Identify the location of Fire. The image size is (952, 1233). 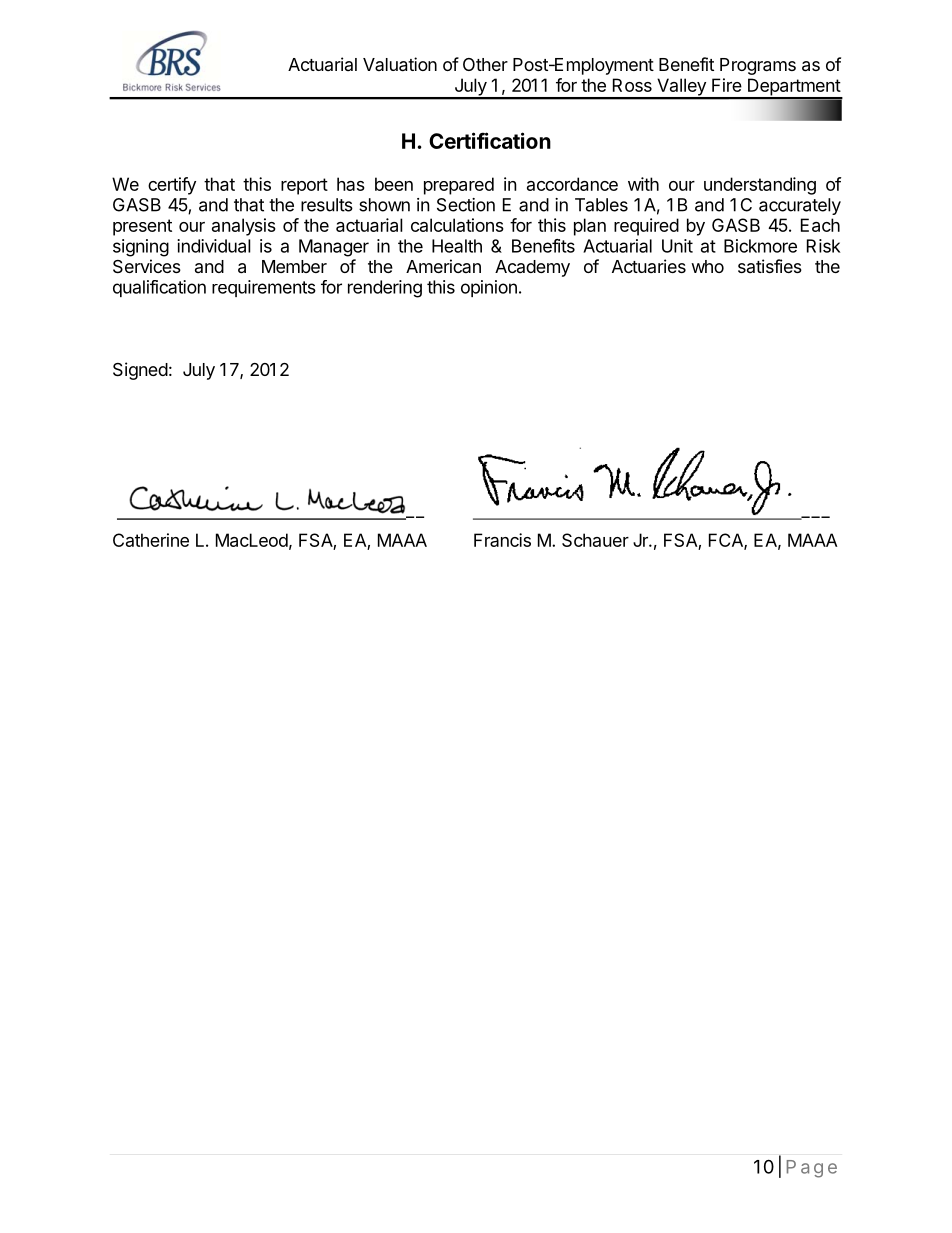
(727, 85).
